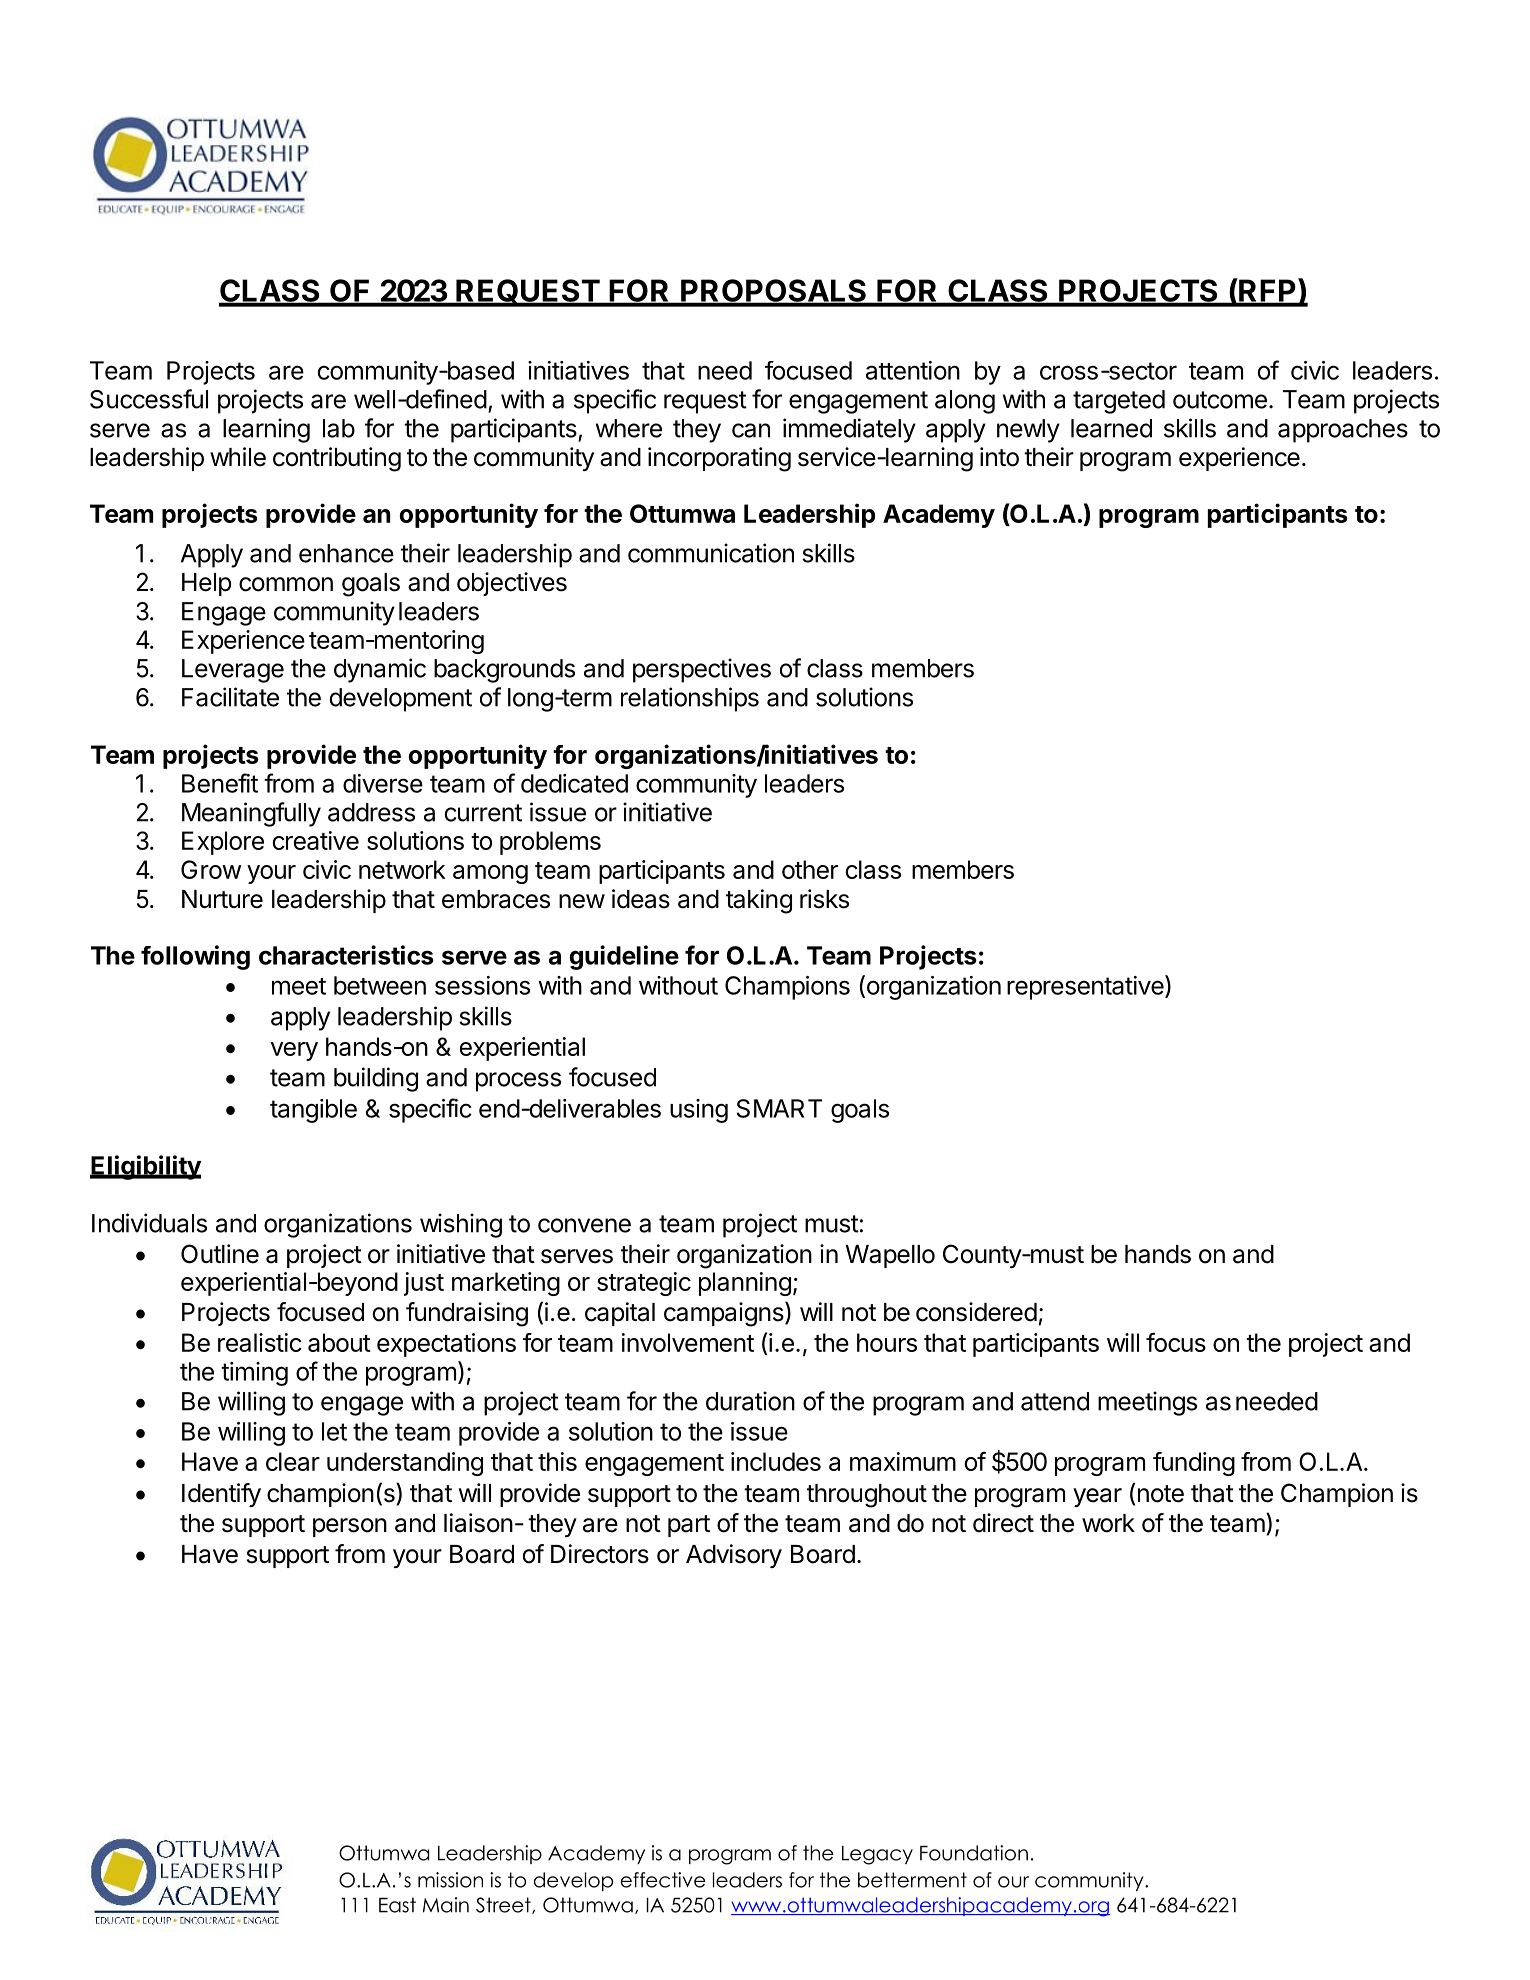 The height and width of the image is (1980, 1530). Describe the element at coordinates (222, 899) in the image. I see `Nurture` at that location.
